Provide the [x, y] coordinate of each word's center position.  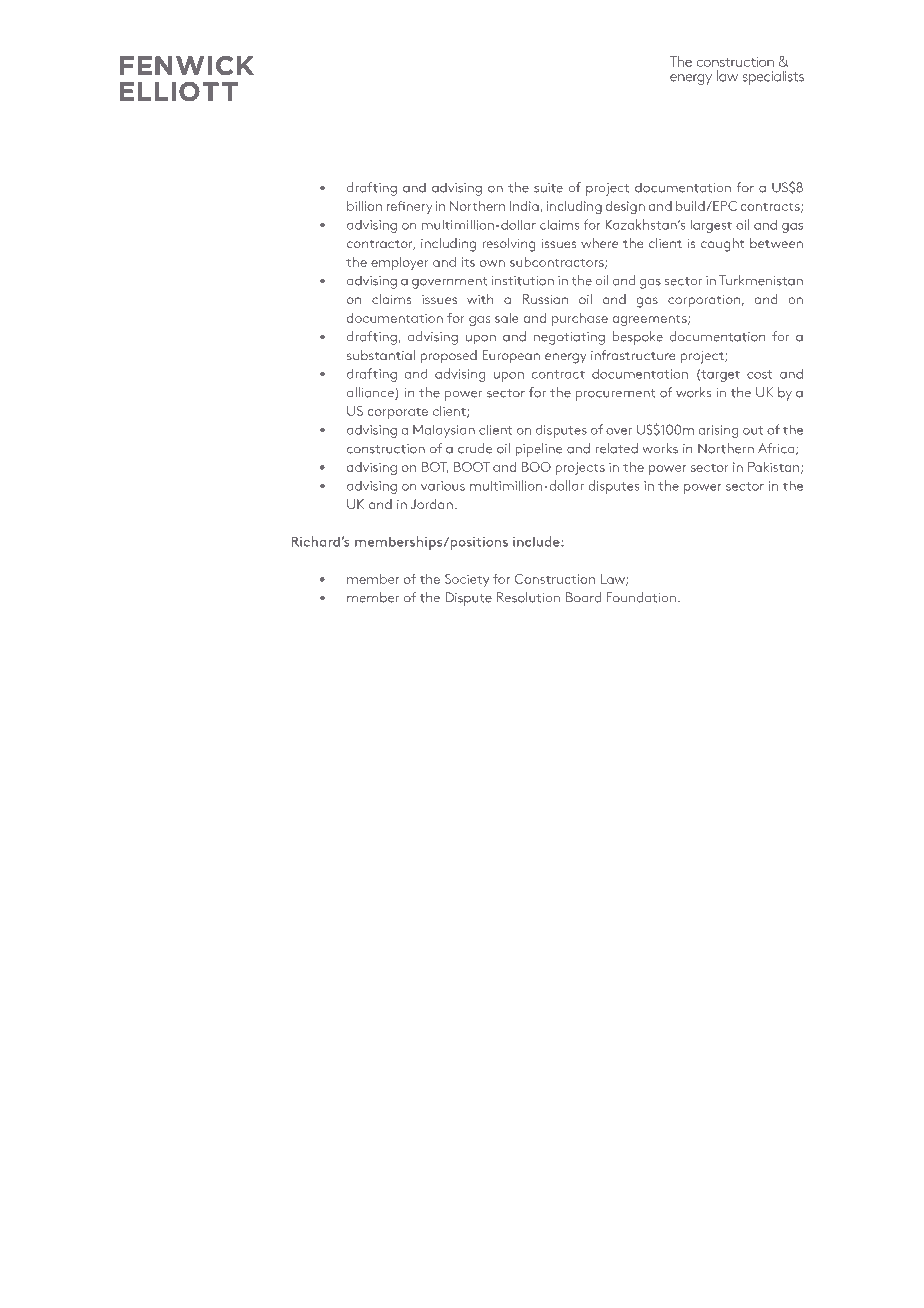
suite [548, 188]
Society [467, 580]
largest [711, 226]
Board [583, 597]
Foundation [641, 597]
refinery [409, 207]
